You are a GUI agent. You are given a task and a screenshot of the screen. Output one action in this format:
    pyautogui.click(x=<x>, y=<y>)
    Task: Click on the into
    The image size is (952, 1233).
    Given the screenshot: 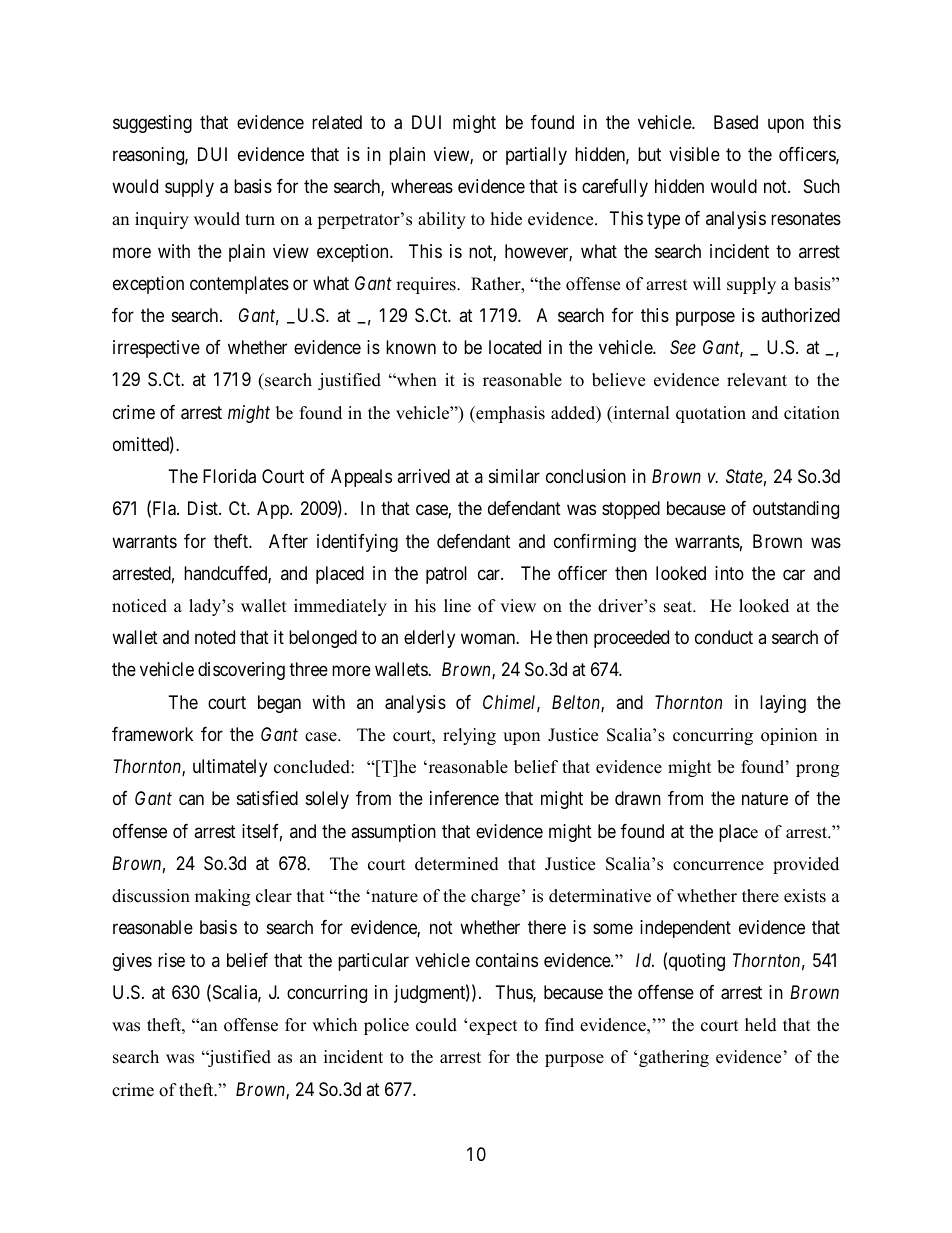 What is the action you would take?
    pyautogui.click(x=729, y=573)
